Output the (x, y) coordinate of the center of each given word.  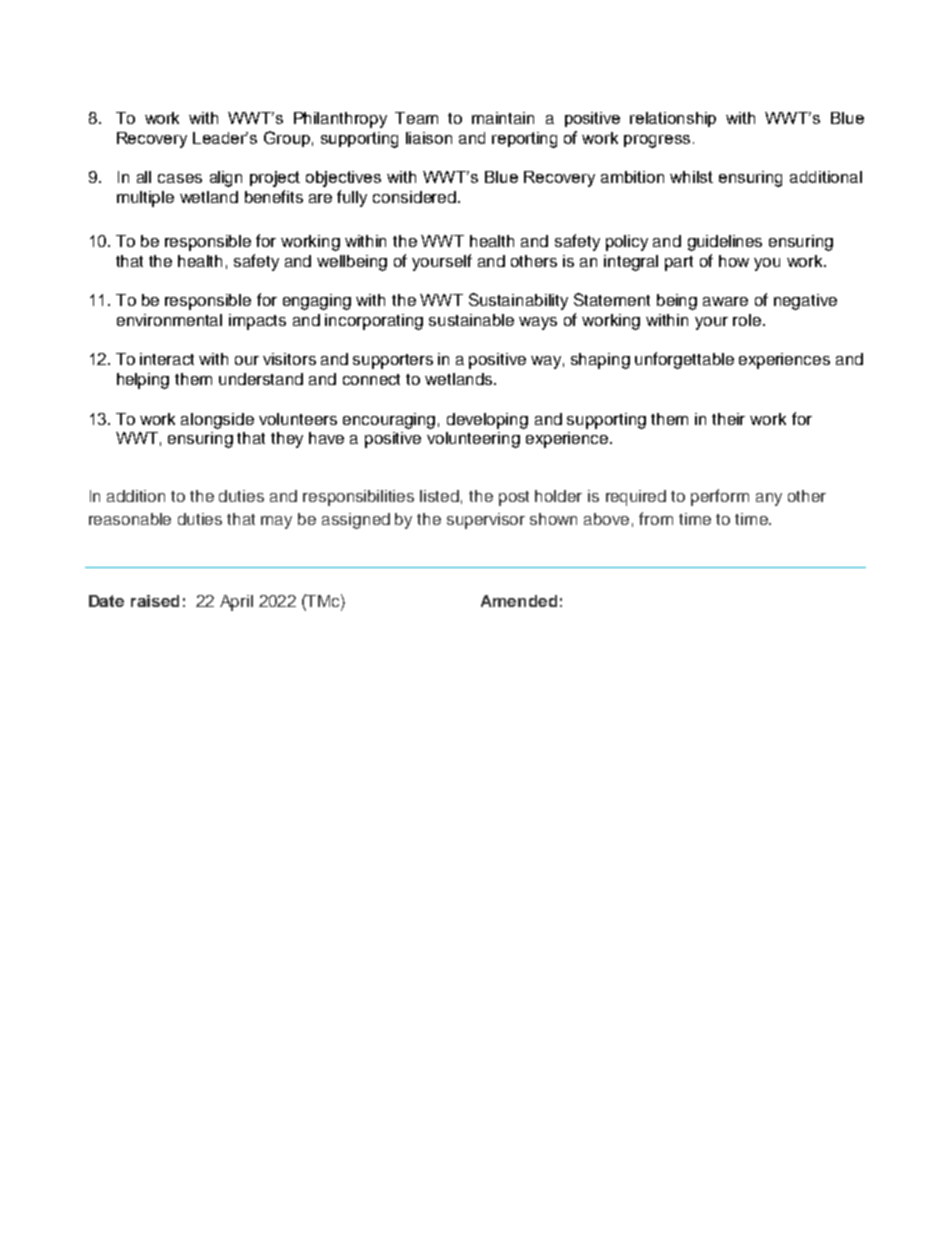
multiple (145, 199)
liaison (429, 138)
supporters (393, 361)
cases (180, 178)
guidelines (725, 243)
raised (155, 601)
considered (414, 197)
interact (167, 359)
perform (720, 497)
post (514, 498)
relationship (673, 119)
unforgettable (684, 360)
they (287, 440)
